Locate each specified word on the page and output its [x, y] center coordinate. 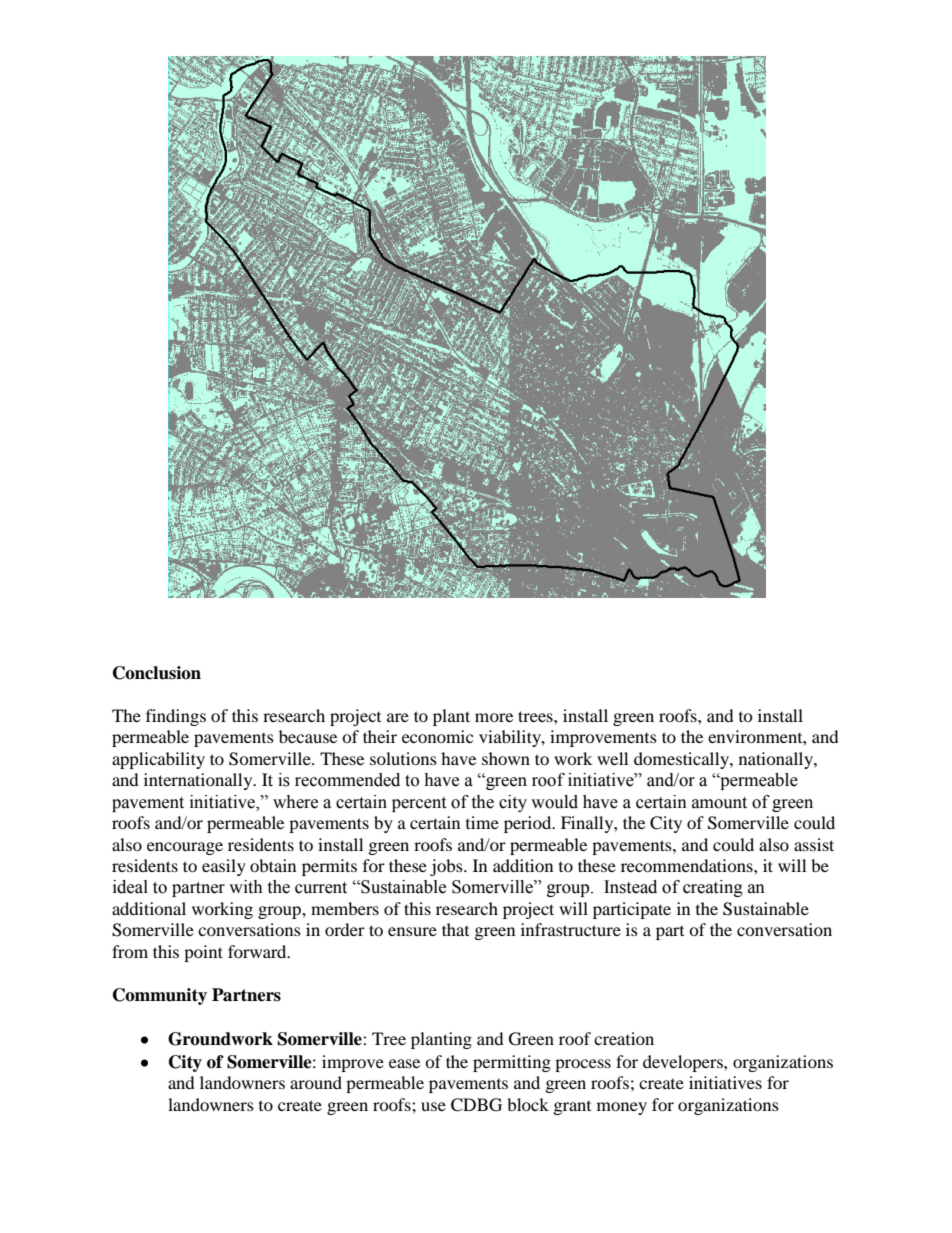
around [316, 1082]
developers [684, 1063]
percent [419, 804]
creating [713, 888]
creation [624, 1038]
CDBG [476, 1105]
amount [719, 803]
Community [160, 996]
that [455, 929]
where [295, 802]
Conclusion [157, 673]
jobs [447, 867]
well [612, 758]
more [494, 717]
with [246, 887]
